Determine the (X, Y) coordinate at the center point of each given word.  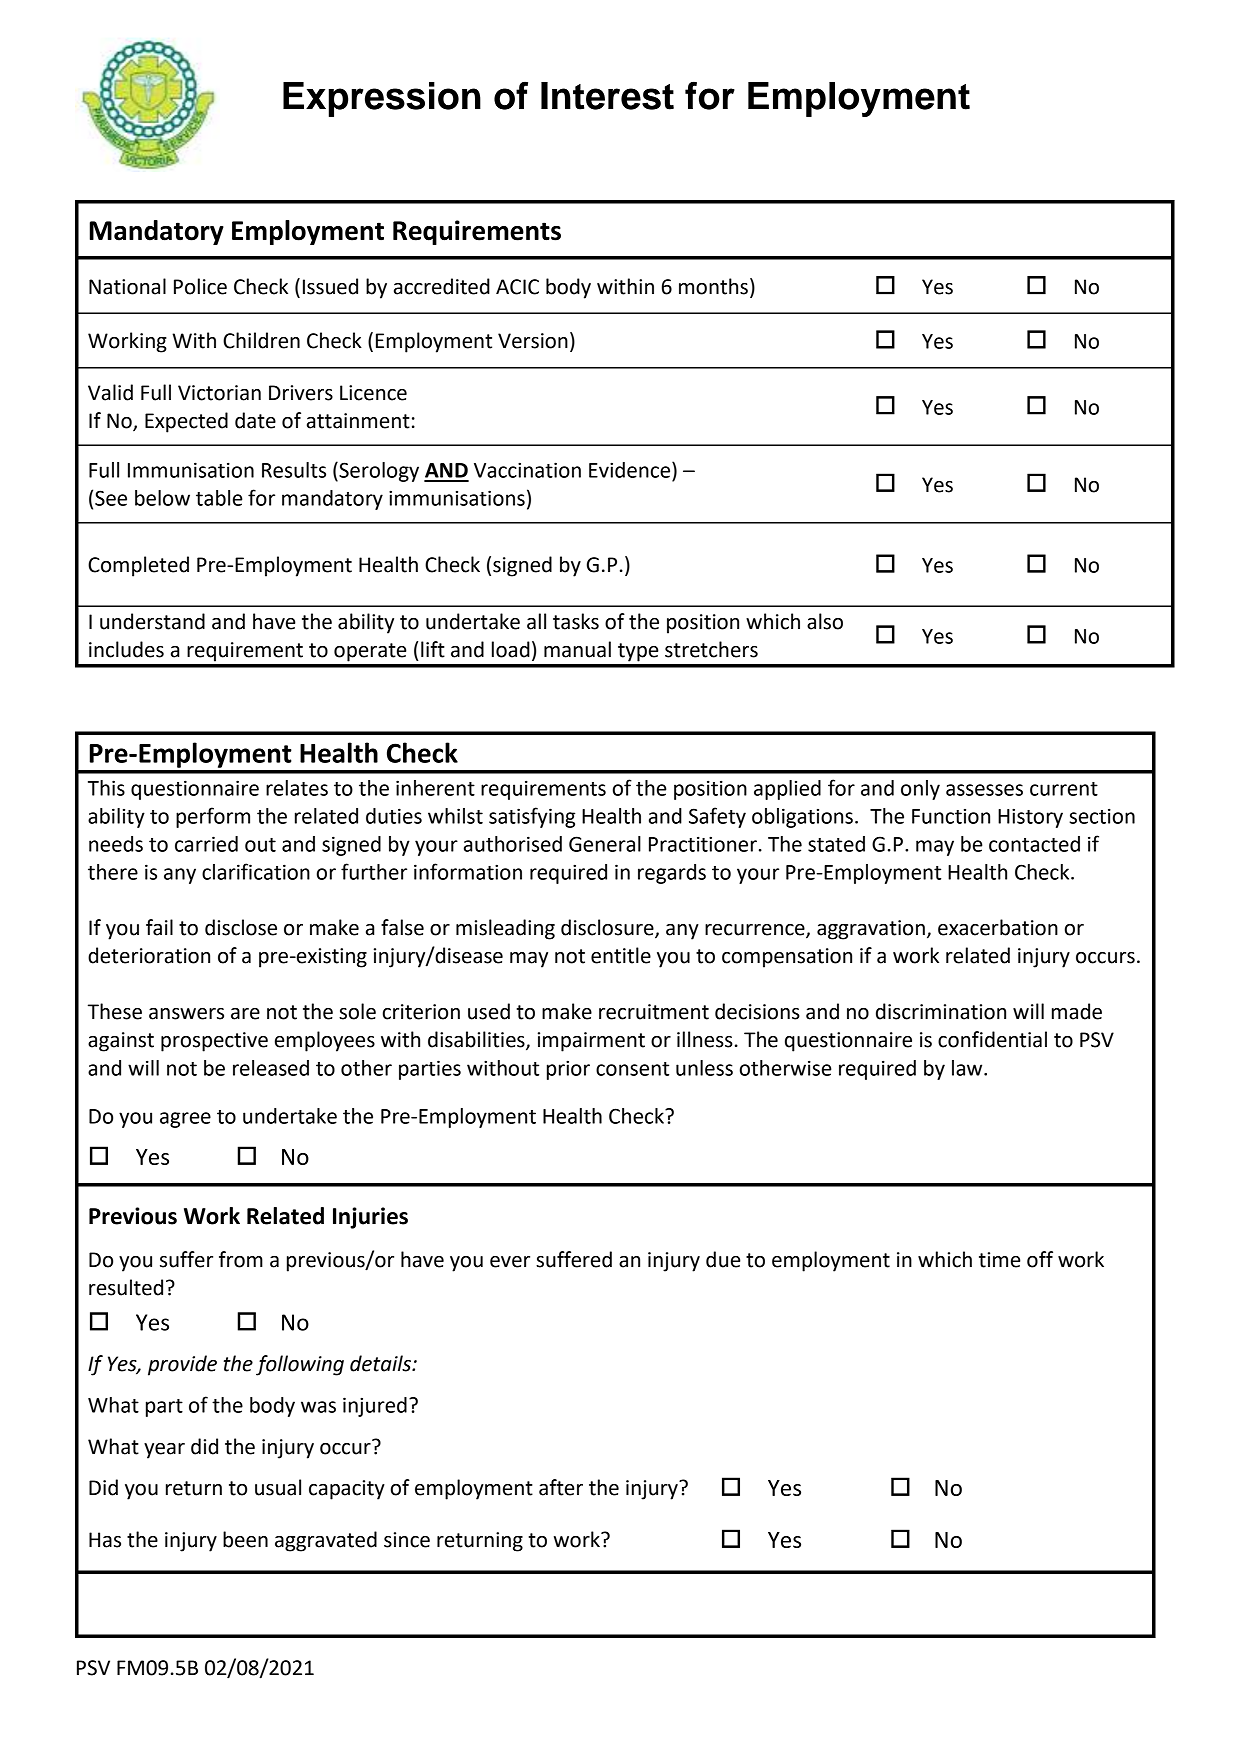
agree (185, 1120)
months (713, 286)
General (605, 844)
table (219, 498)
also (825, 621)
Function (951, 816)
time (1000, 1260)
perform (213, 817)
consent (632, 1069)
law (968, 1068)
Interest (607, 96)
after (561, 1487)
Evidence (631, 470)
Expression (382, 99)
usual (278, 1487)
